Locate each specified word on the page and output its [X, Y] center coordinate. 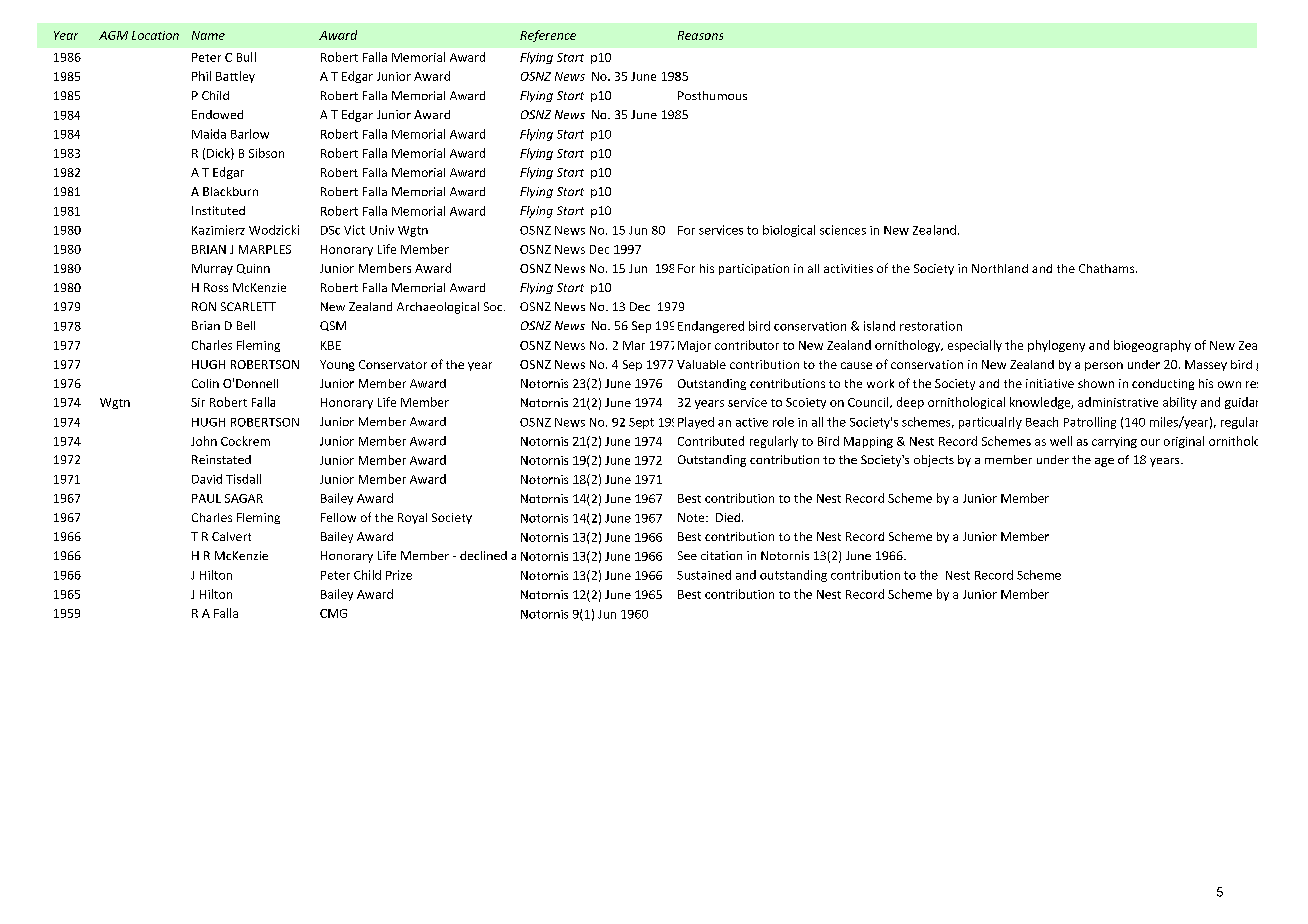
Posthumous [712, 95]
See [687, 555]
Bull [246, 57]
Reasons [700, 35]
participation [754, 269]
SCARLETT [248, 306]
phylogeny [1056, 346]
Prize [399, 575]
